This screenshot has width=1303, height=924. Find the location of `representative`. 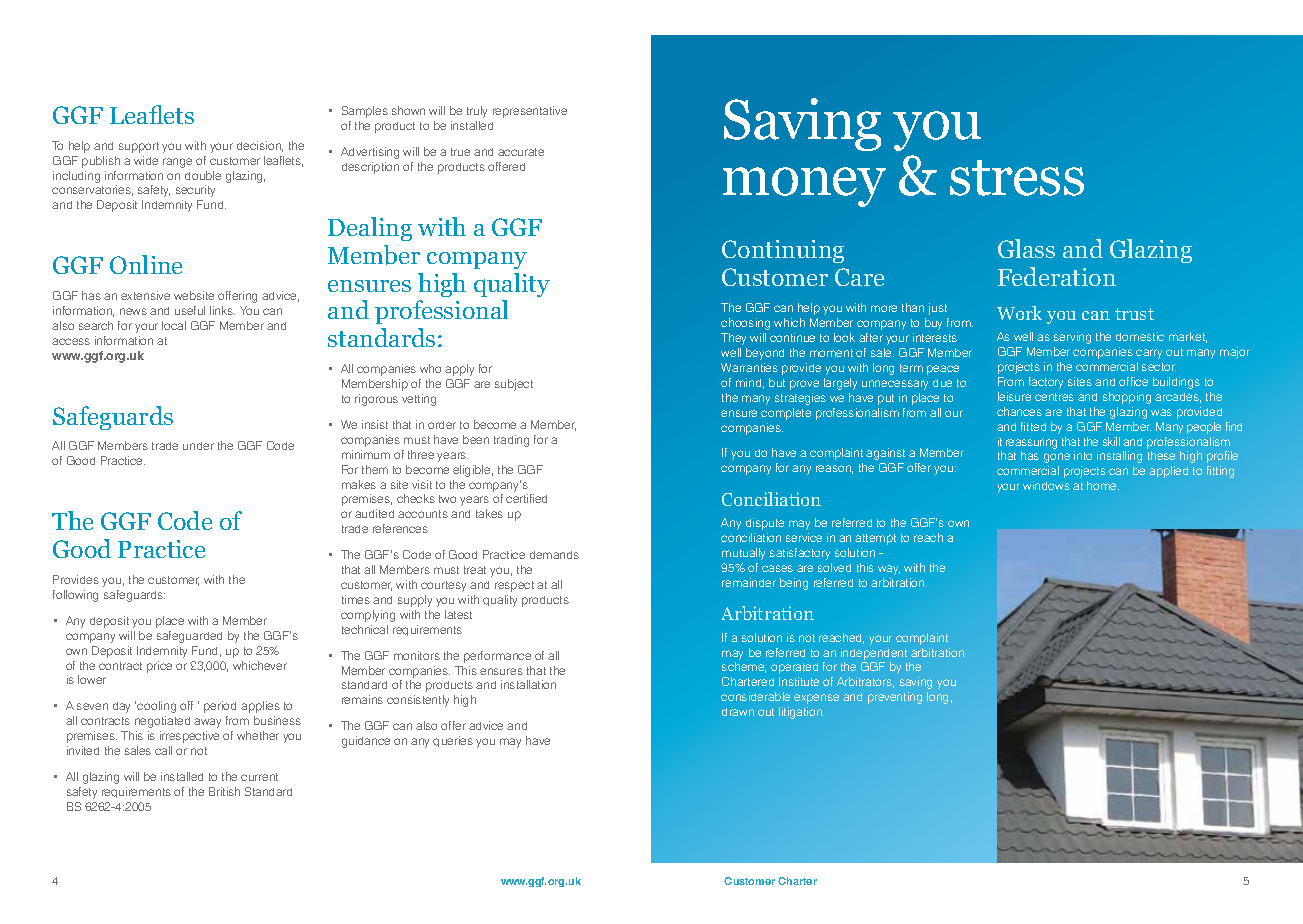

representative is located at coordinates (530, 112).
